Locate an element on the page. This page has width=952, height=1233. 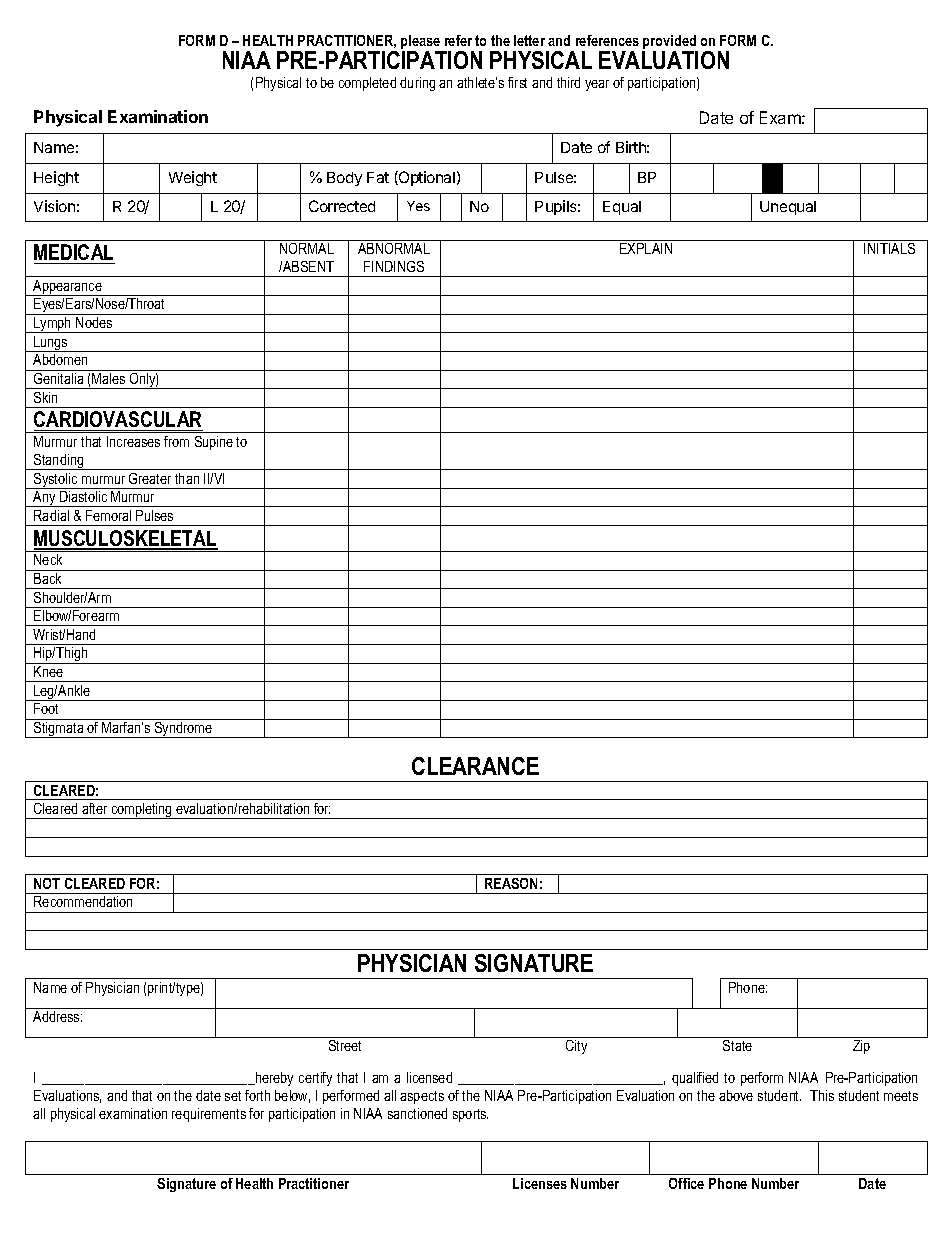
sports is located at coordinates (470, 1115).
